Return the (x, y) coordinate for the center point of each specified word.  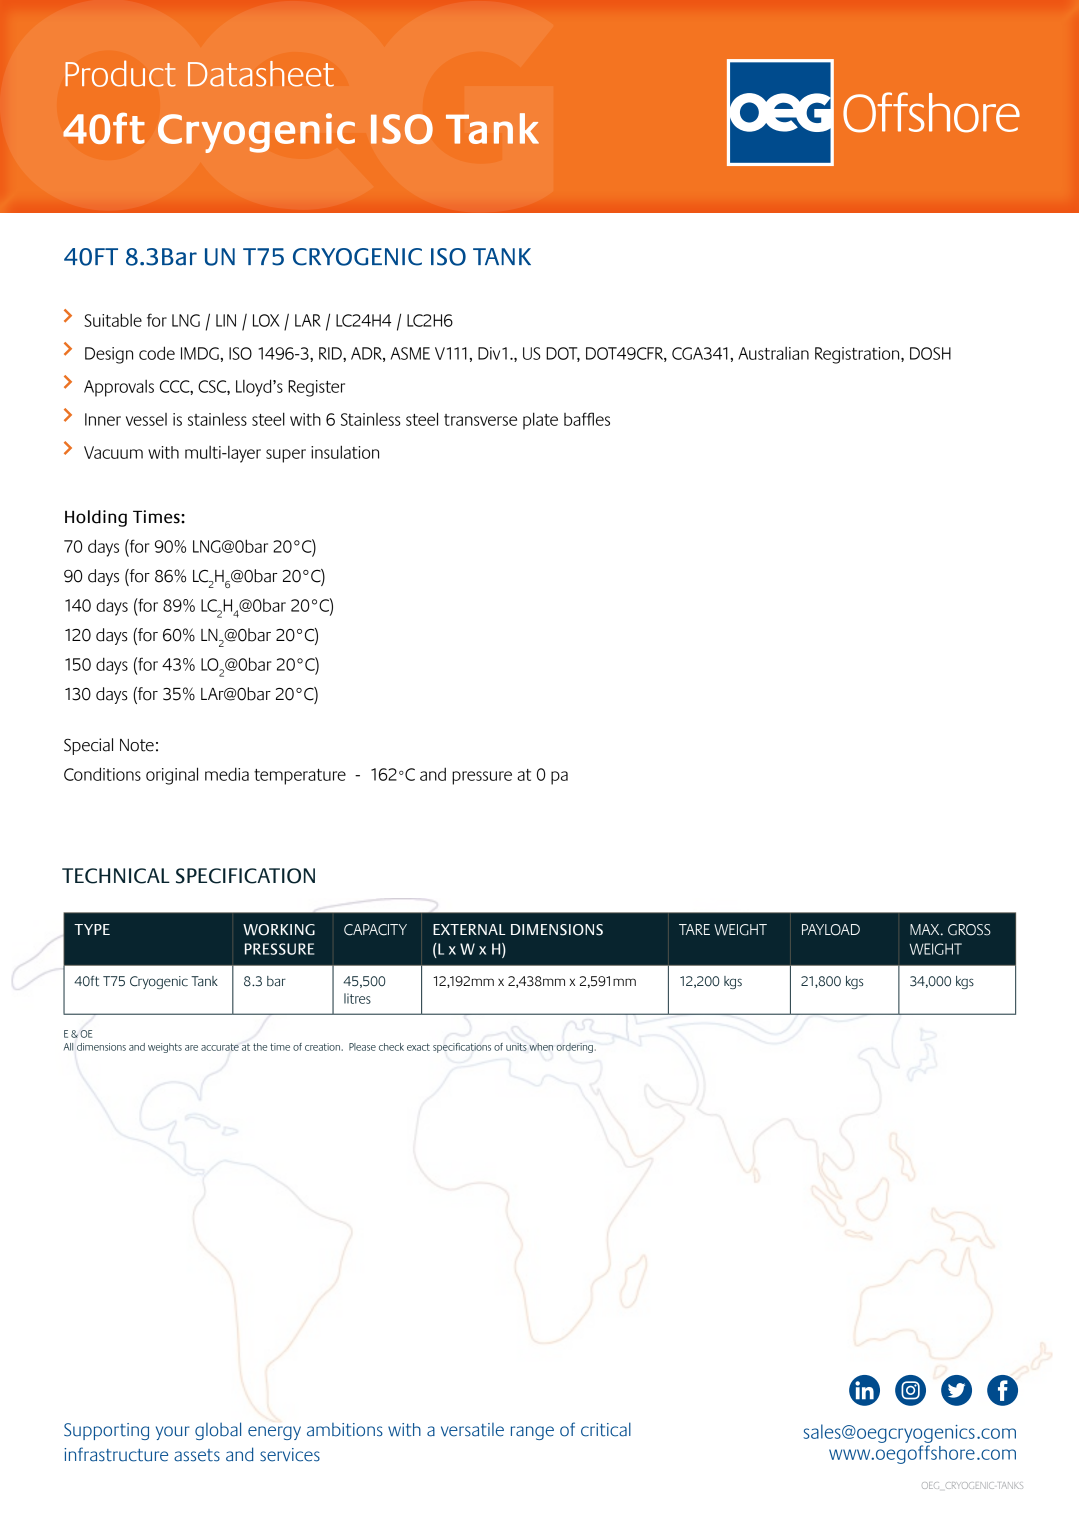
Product (120, 73)
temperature (300, 777)
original (172, 776)
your (173, 1433)
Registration (858, 355)
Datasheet (261, 74)
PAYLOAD (831, 930)
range (532, 1433)
